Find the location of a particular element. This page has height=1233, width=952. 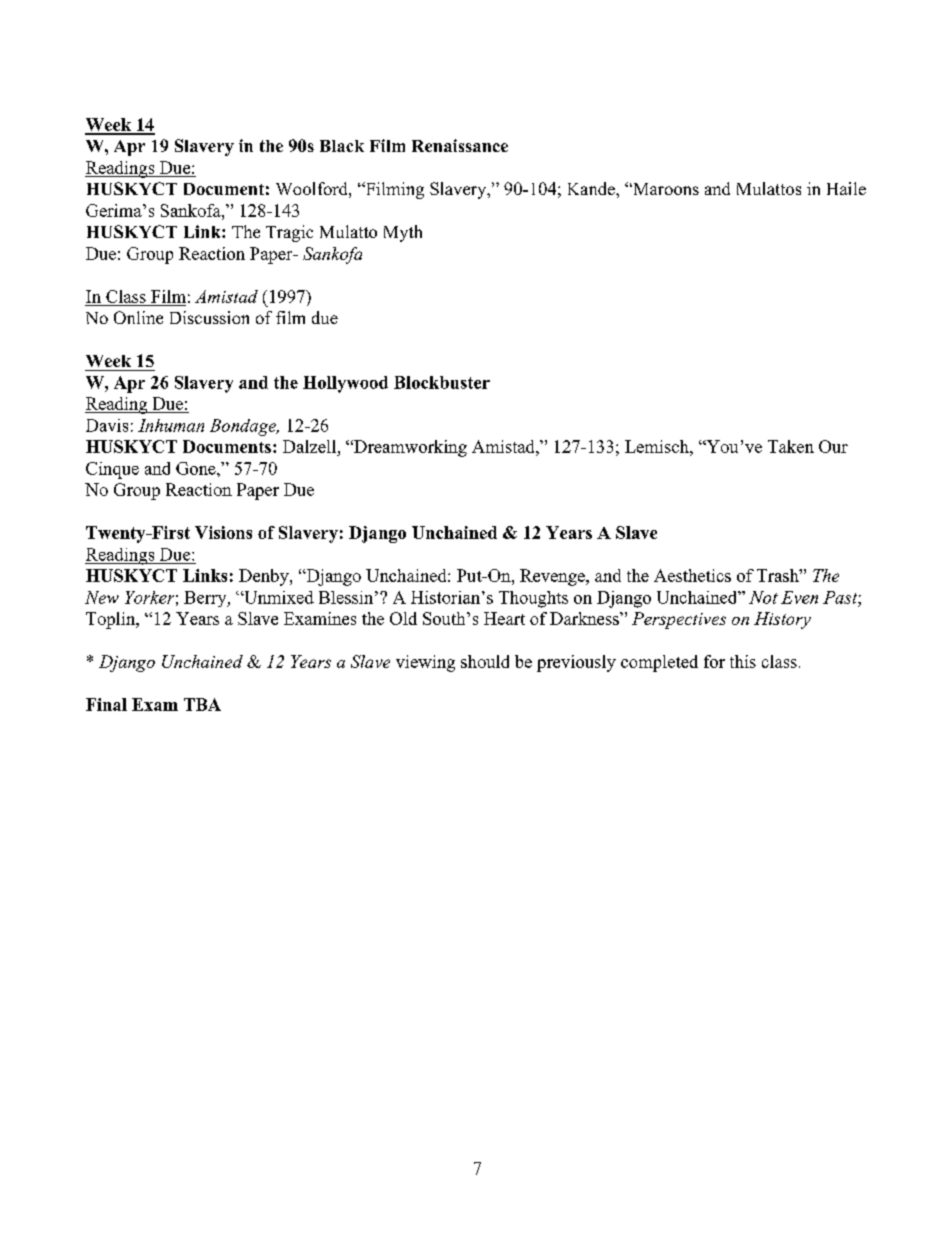

Thoughts is located at coordinates (533, 599).
